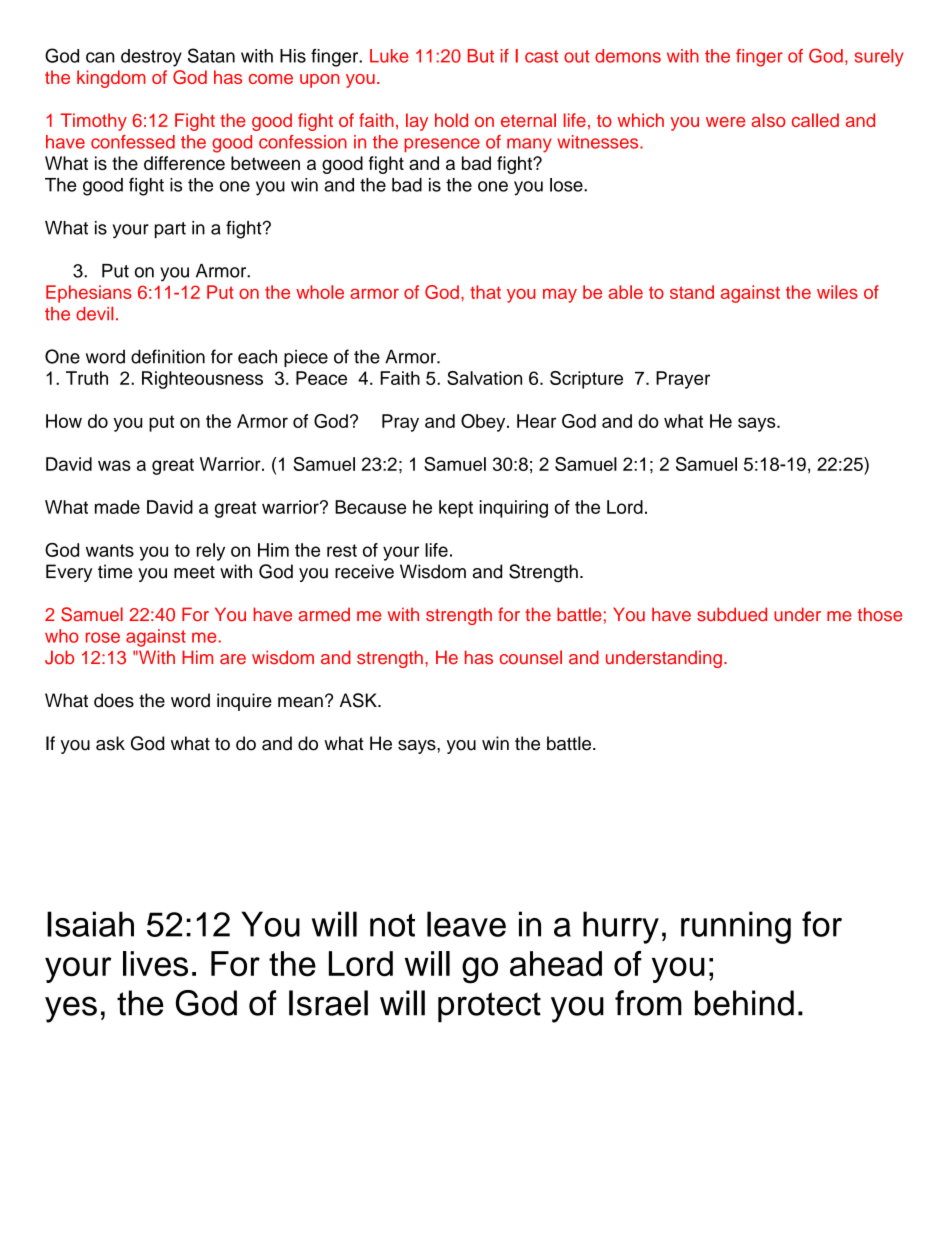  I want to click on lives, so click(155, 964).
